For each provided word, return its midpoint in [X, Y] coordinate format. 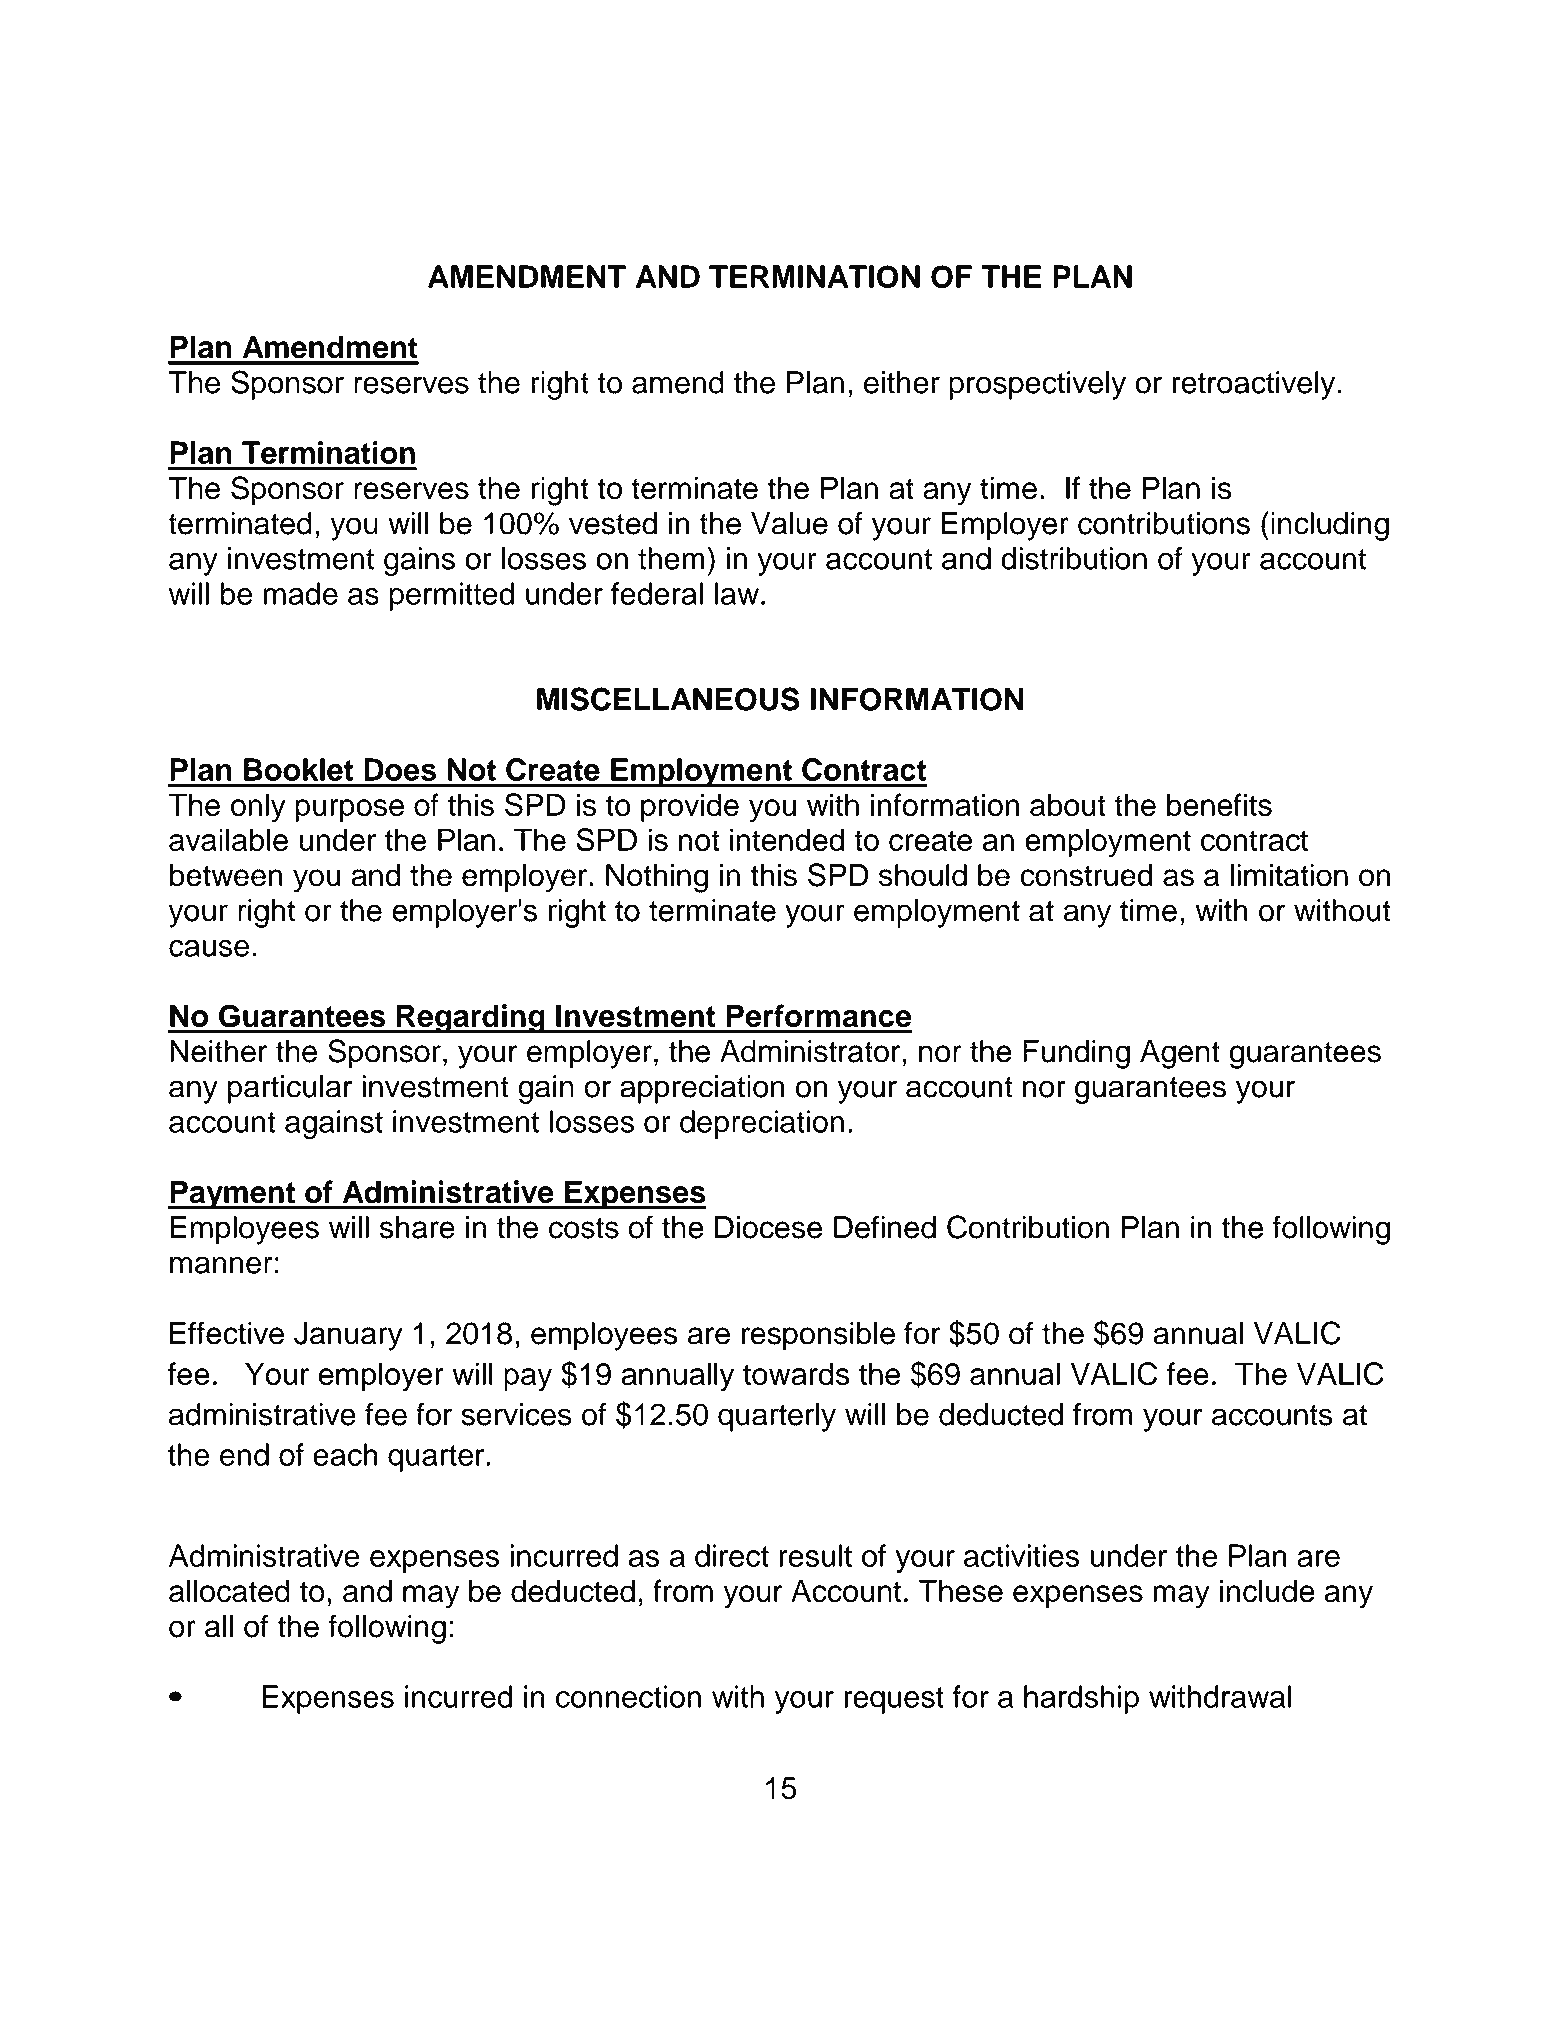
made [301, 593]
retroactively [1255, 385]
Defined [885, 1227]
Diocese [768, 1227]
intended [787, 839]
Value [789, 523]
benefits [1219, 805]
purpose [350, 810]
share [417, 1227]
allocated [229, 1591]
